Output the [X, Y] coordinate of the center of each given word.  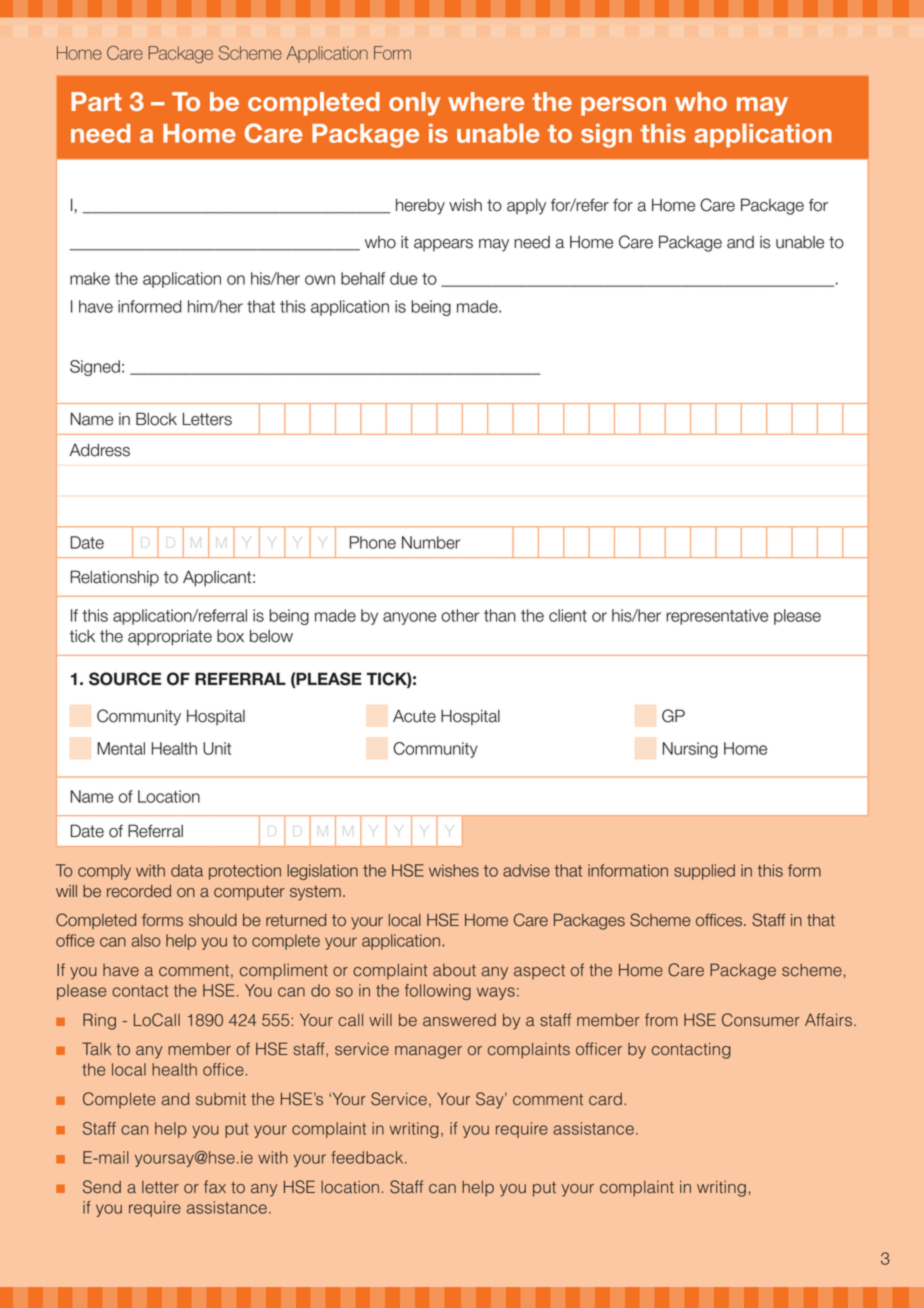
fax [215, 1187]
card [605, 1099]
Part [96, 101]
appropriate [170, 638]
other [460, 615]
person [623, 106]
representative [717, 617]
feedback [369, 1157]
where [486, 101]
